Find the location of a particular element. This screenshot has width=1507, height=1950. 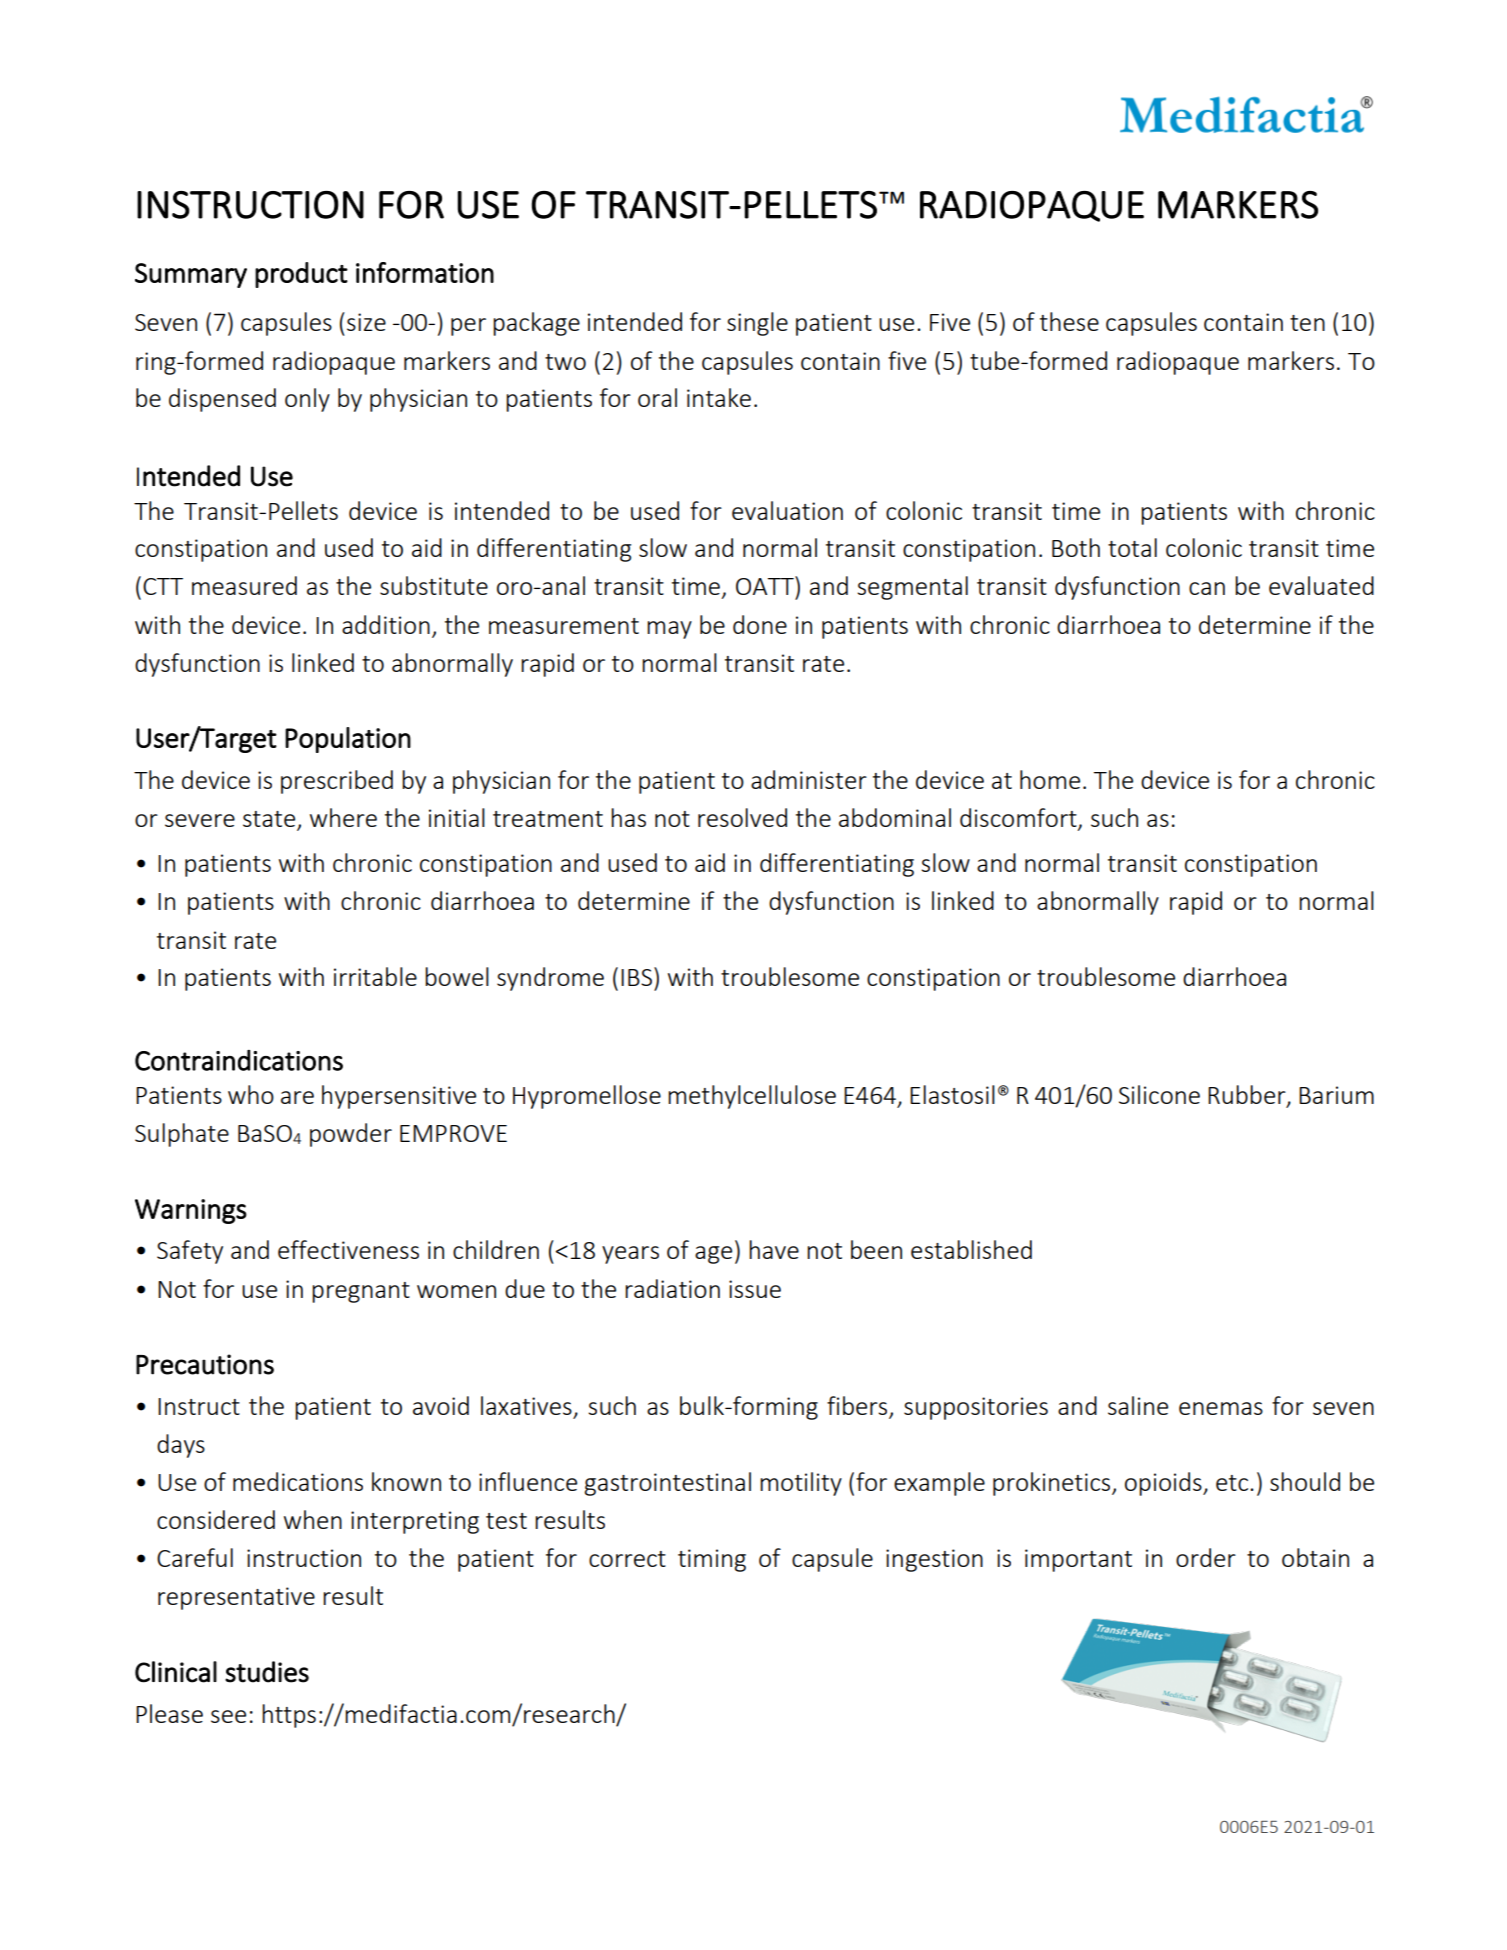

studies is located at coordinates (267, 1672).
